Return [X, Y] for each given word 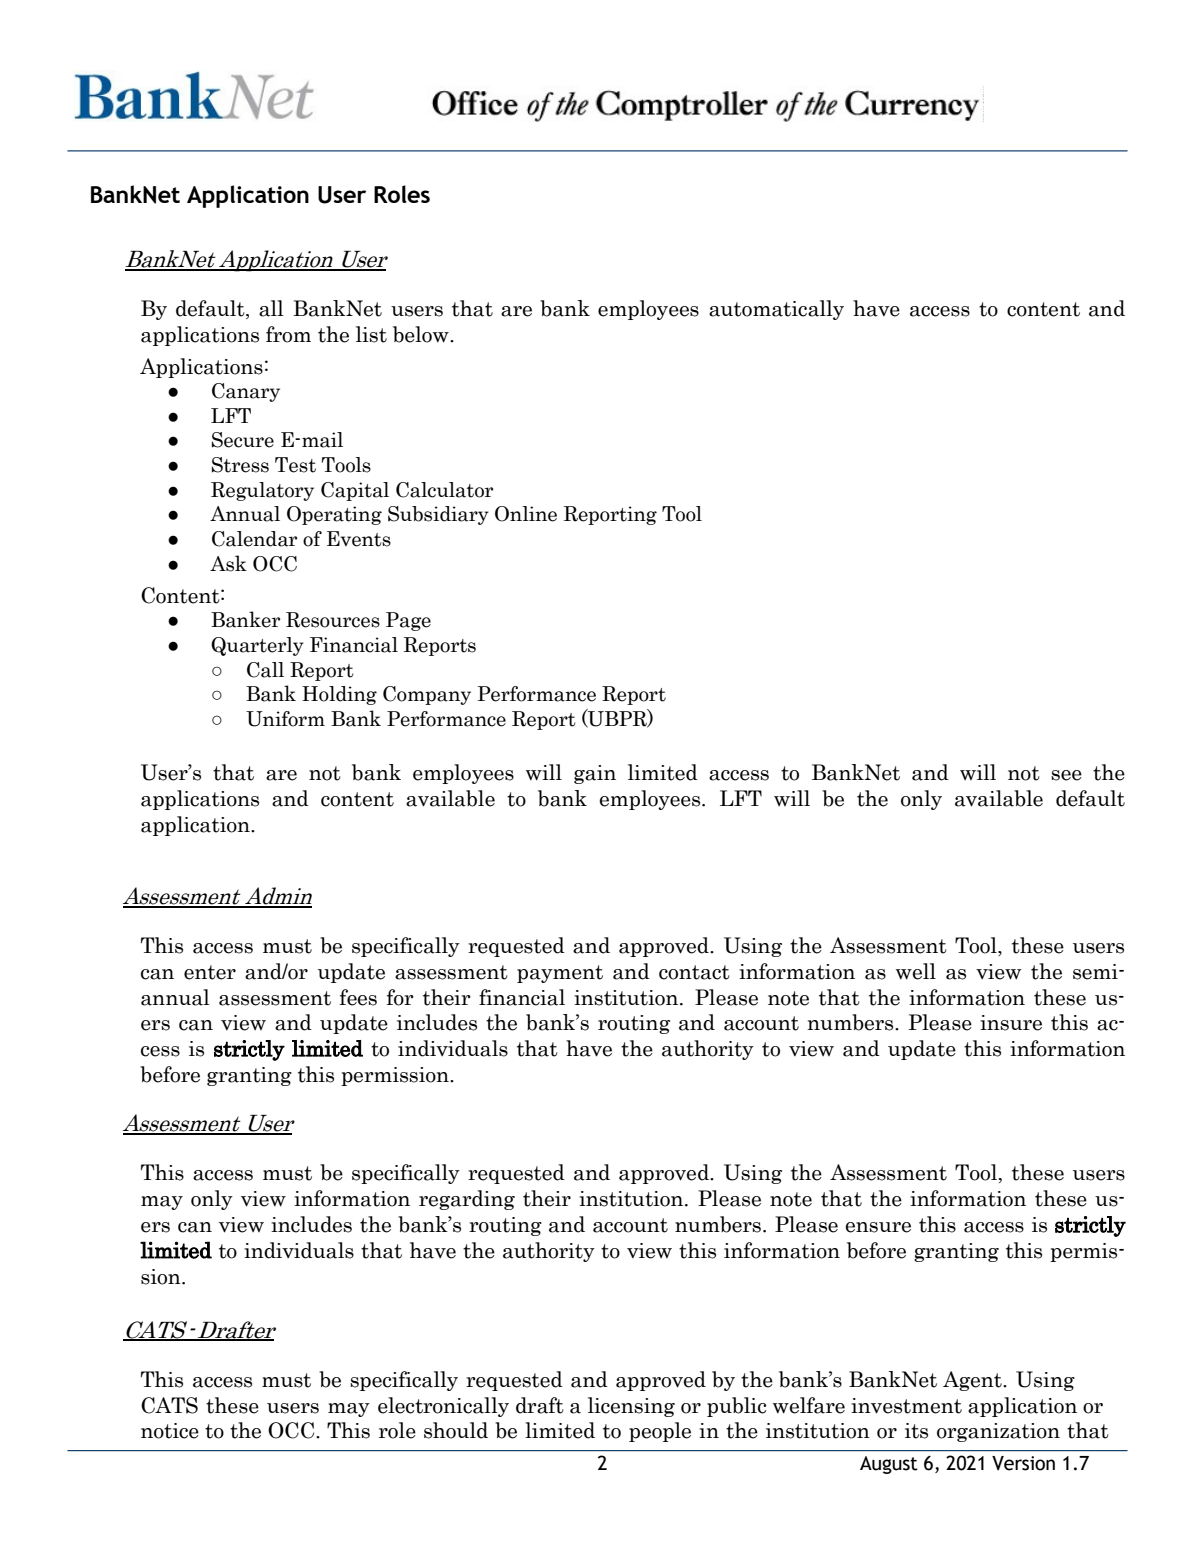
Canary [246, 392]
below [422, 334]
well [916, 971]
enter [210, 972]
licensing [631, 1407]
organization [998, 1432]
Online [526, 514]
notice [170, 1431]
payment [560, 974]
